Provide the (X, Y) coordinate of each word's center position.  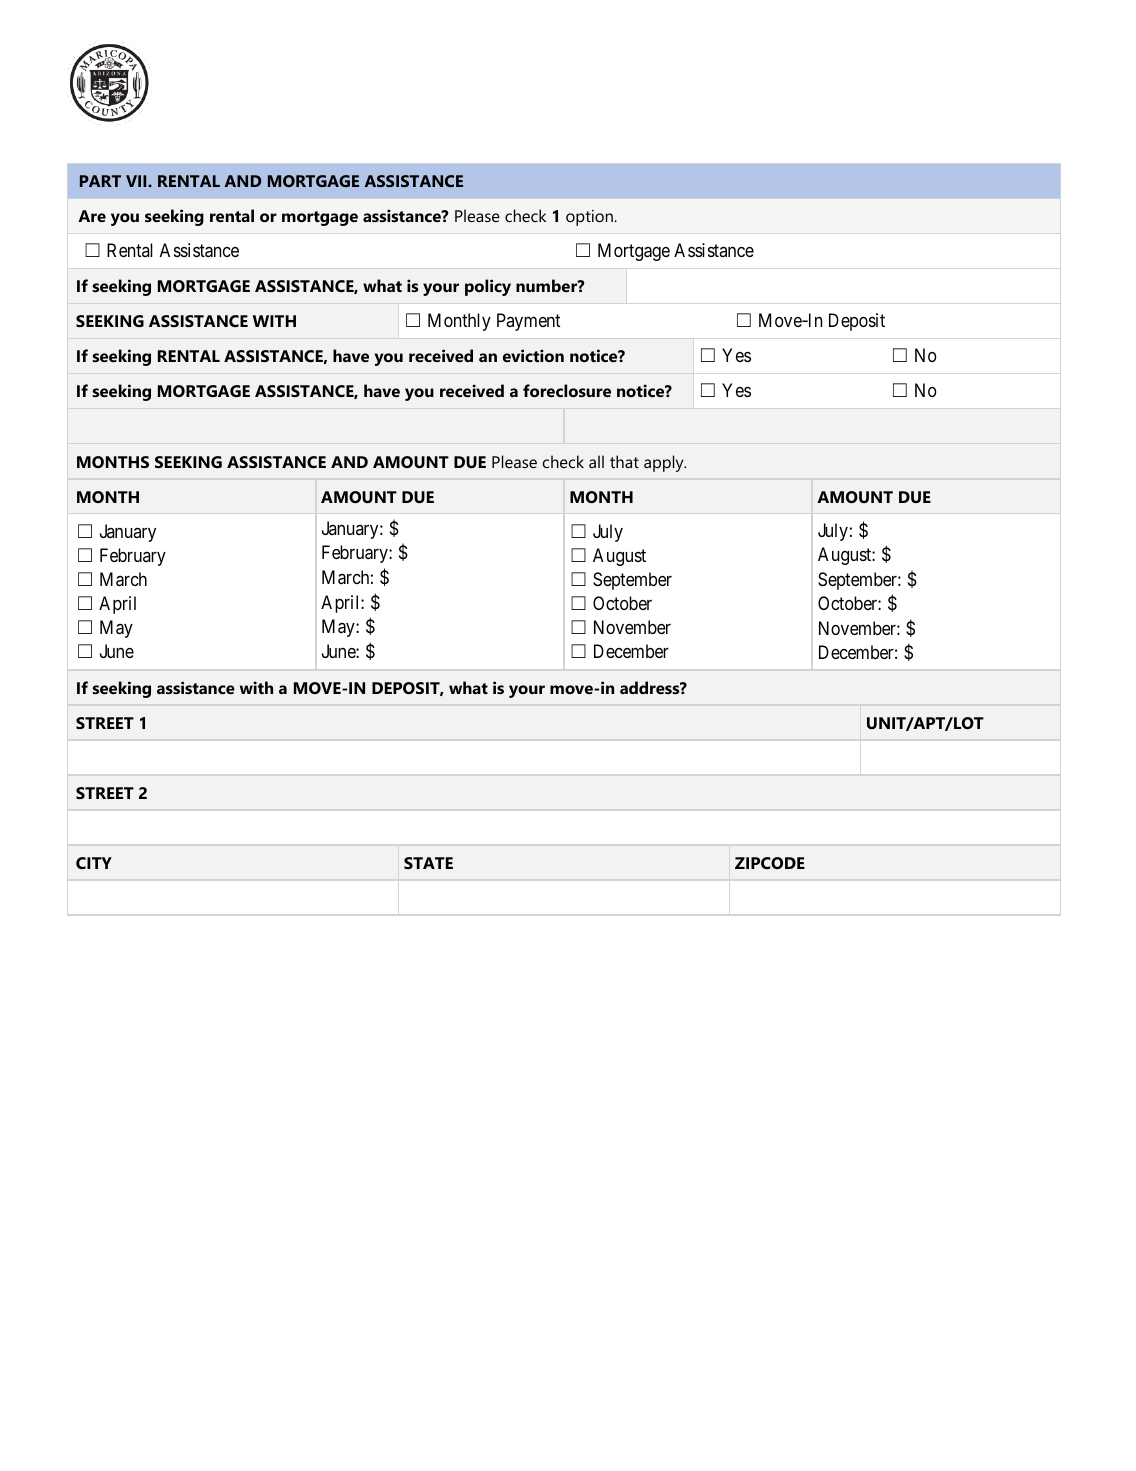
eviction (533, 355)
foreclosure (567, 390)
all (596, 461)
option (590, 218)
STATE (428, 863)
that (624, 461)
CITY (94, 863)
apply (665, 463)
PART (100, 181)
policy (488, 287)
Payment (528, 322)
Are (92, 216)
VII (137, 181)
